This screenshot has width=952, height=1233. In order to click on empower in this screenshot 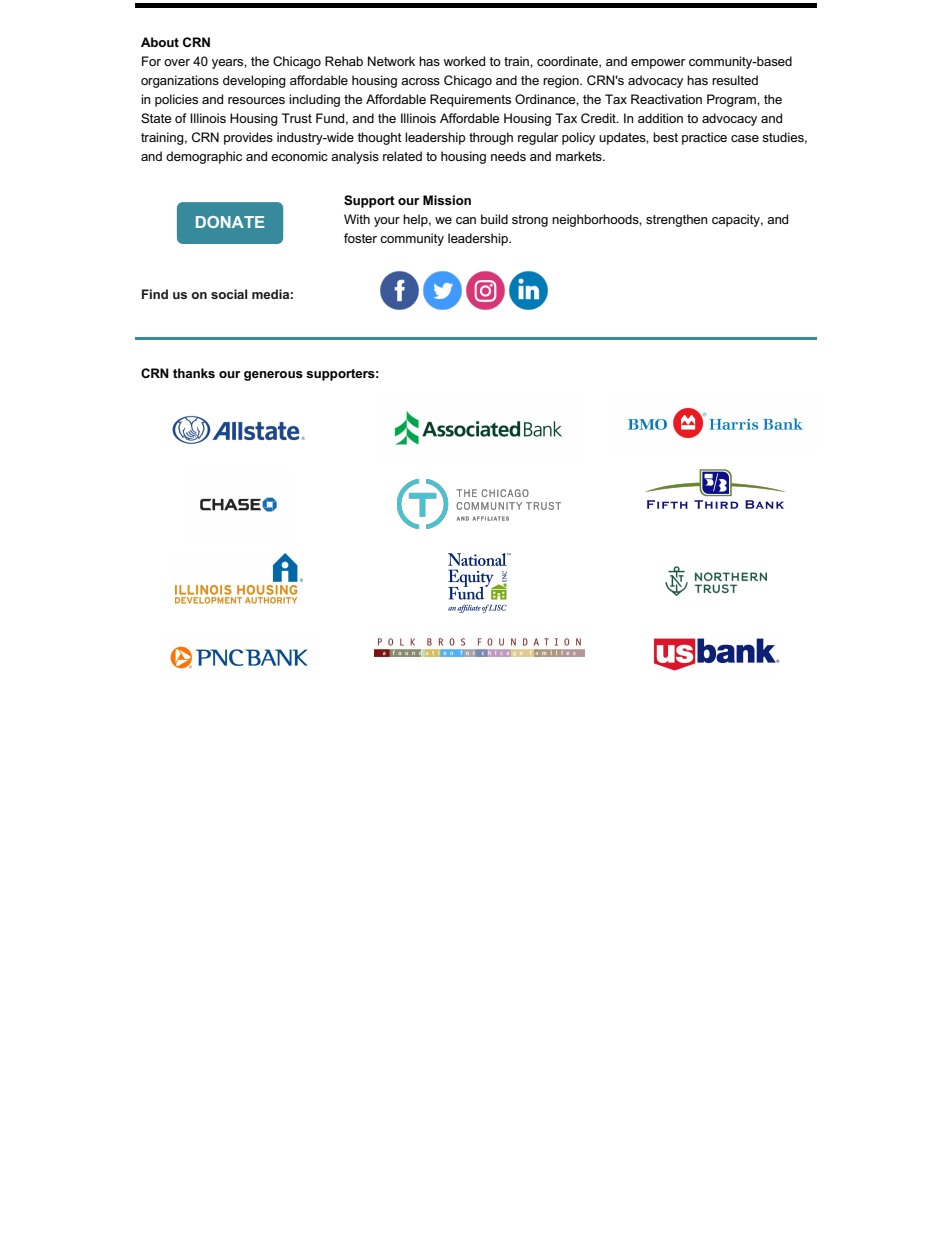, I will do `click(658, 64)`.
